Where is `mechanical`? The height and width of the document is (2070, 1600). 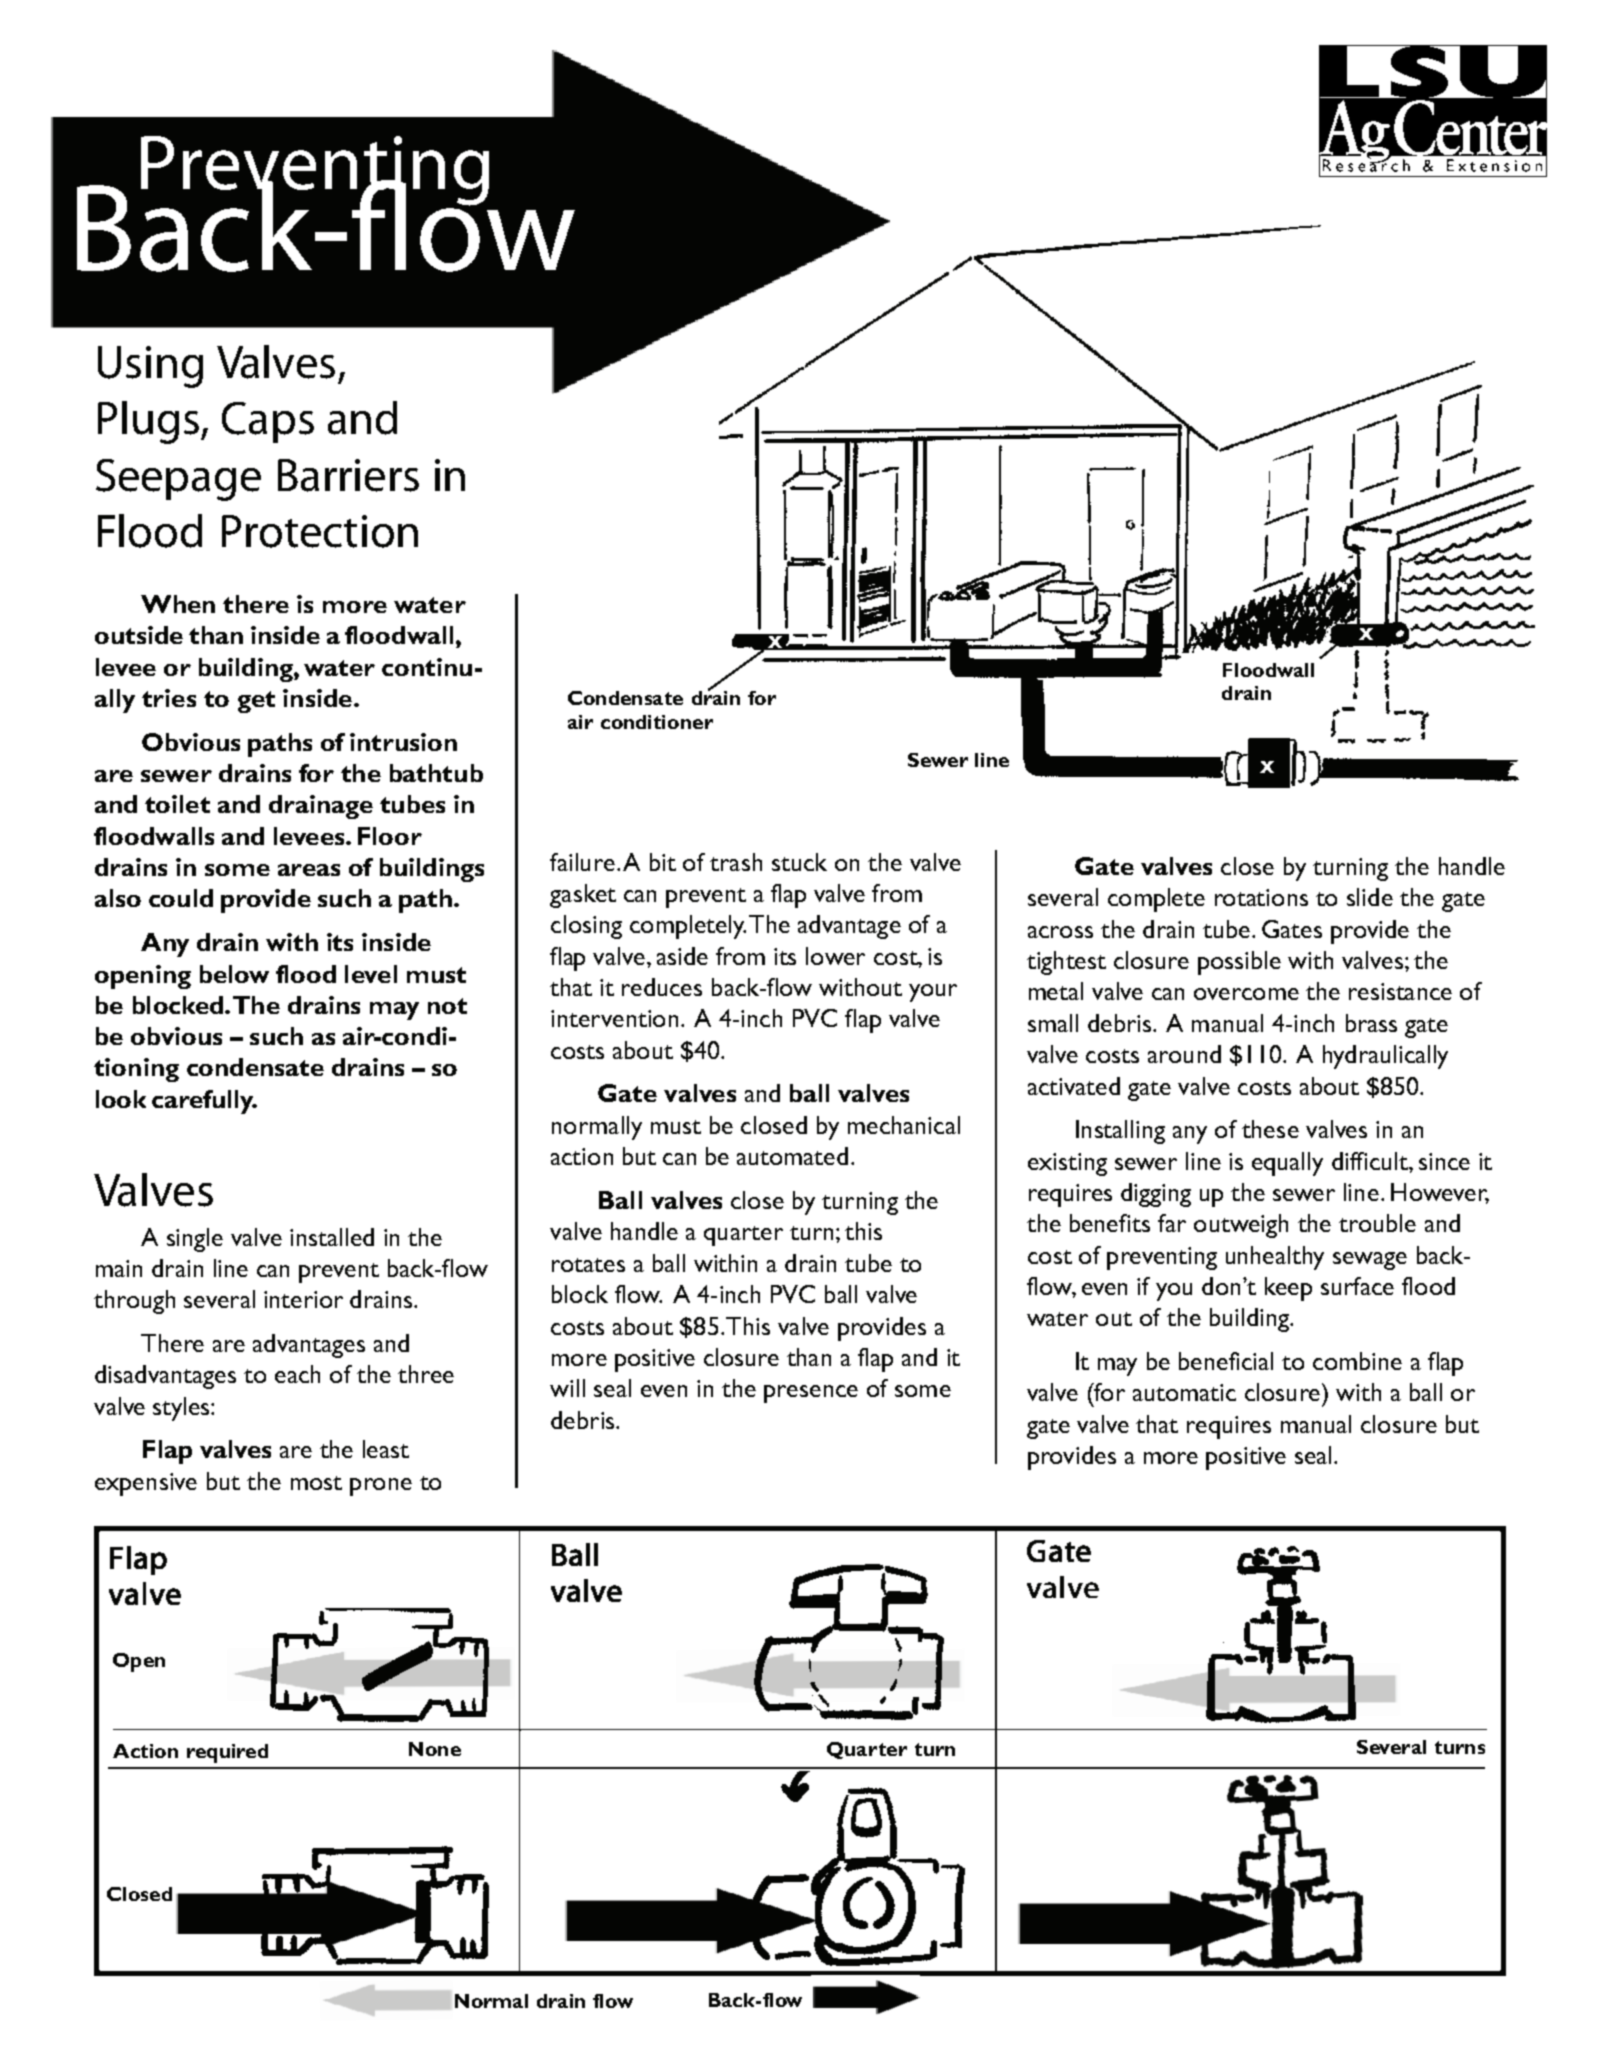 mechanical is located at coordinates (904, 1125).
